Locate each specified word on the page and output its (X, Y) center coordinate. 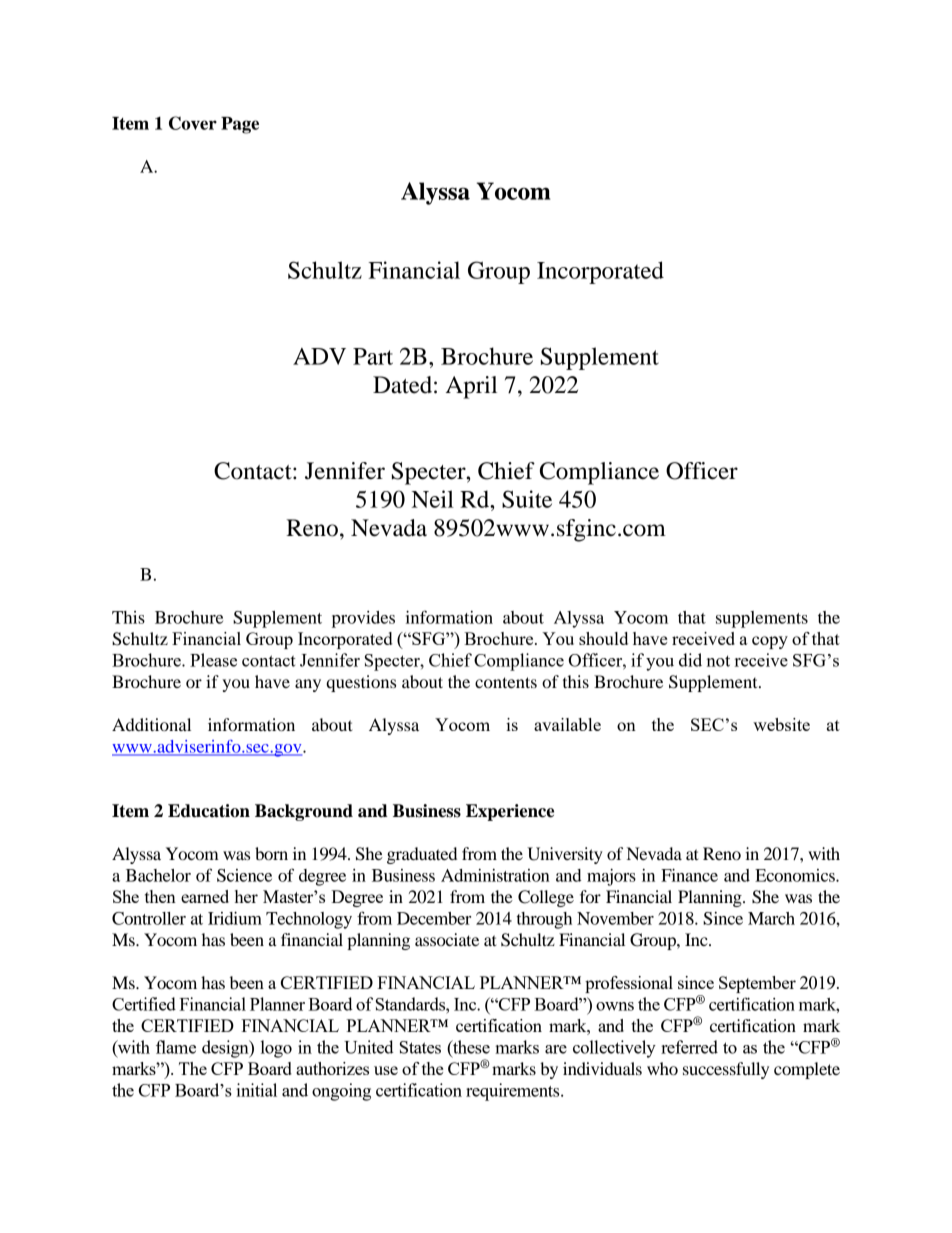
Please (213, 660)
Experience (510, 812)
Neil (433, 499)
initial (256, 1090)
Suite (527, 499)
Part (373, 356)
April (471, 387)
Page (240, 125)
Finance (689, 875)
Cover (193, 123)
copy (770, 642)
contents (506, 682)
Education (209, 811)
